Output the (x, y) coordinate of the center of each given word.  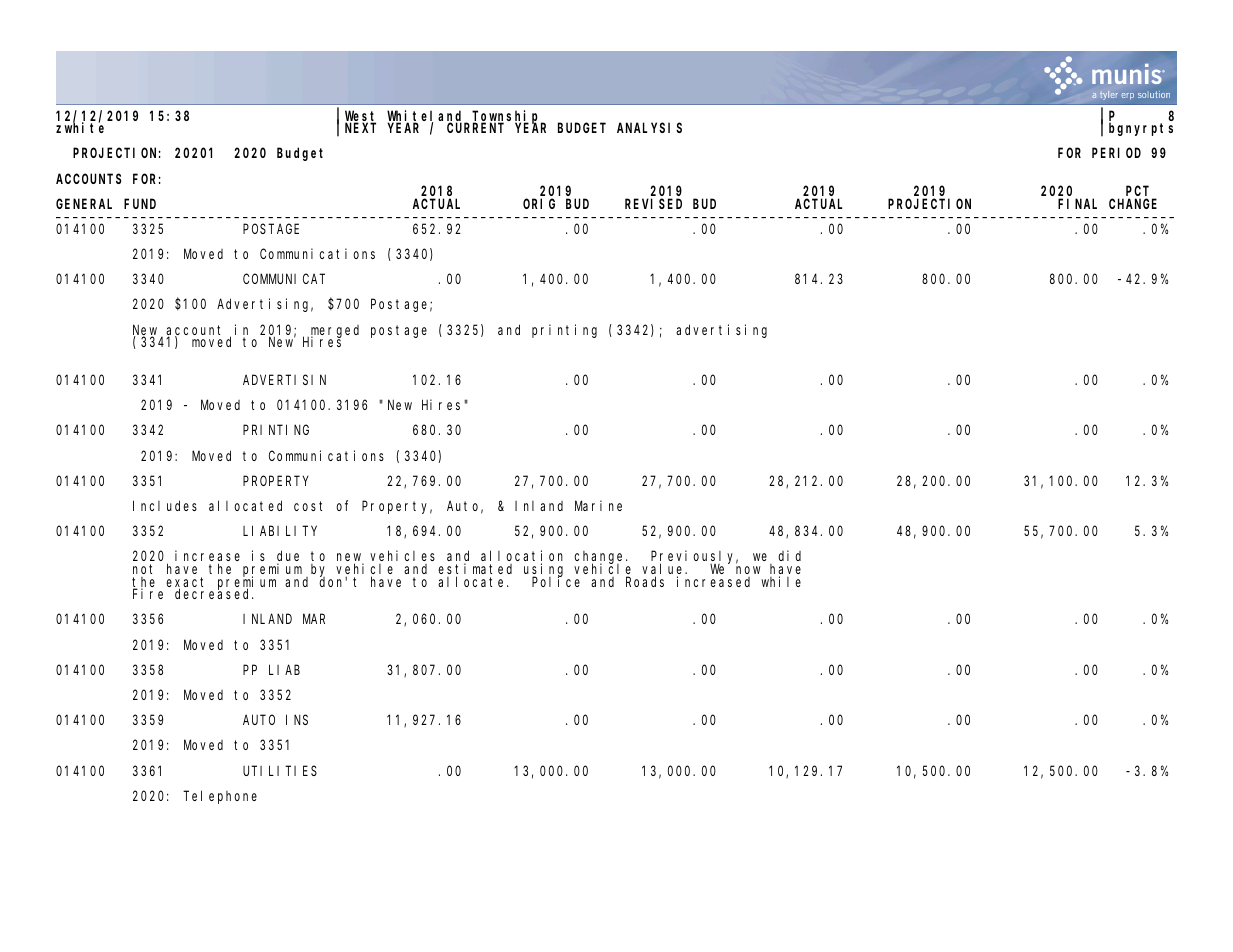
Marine (598, 505)
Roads (645, 581)
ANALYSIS (649, 128)
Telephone (220, 797)
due (288, 558)
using (543, 571)
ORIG (539, 204)
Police (556, 581)
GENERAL (84, 204)
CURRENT (475, 128)
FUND (140, 204)
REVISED (653, 204)
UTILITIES (280, 770)
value (664, 570)
